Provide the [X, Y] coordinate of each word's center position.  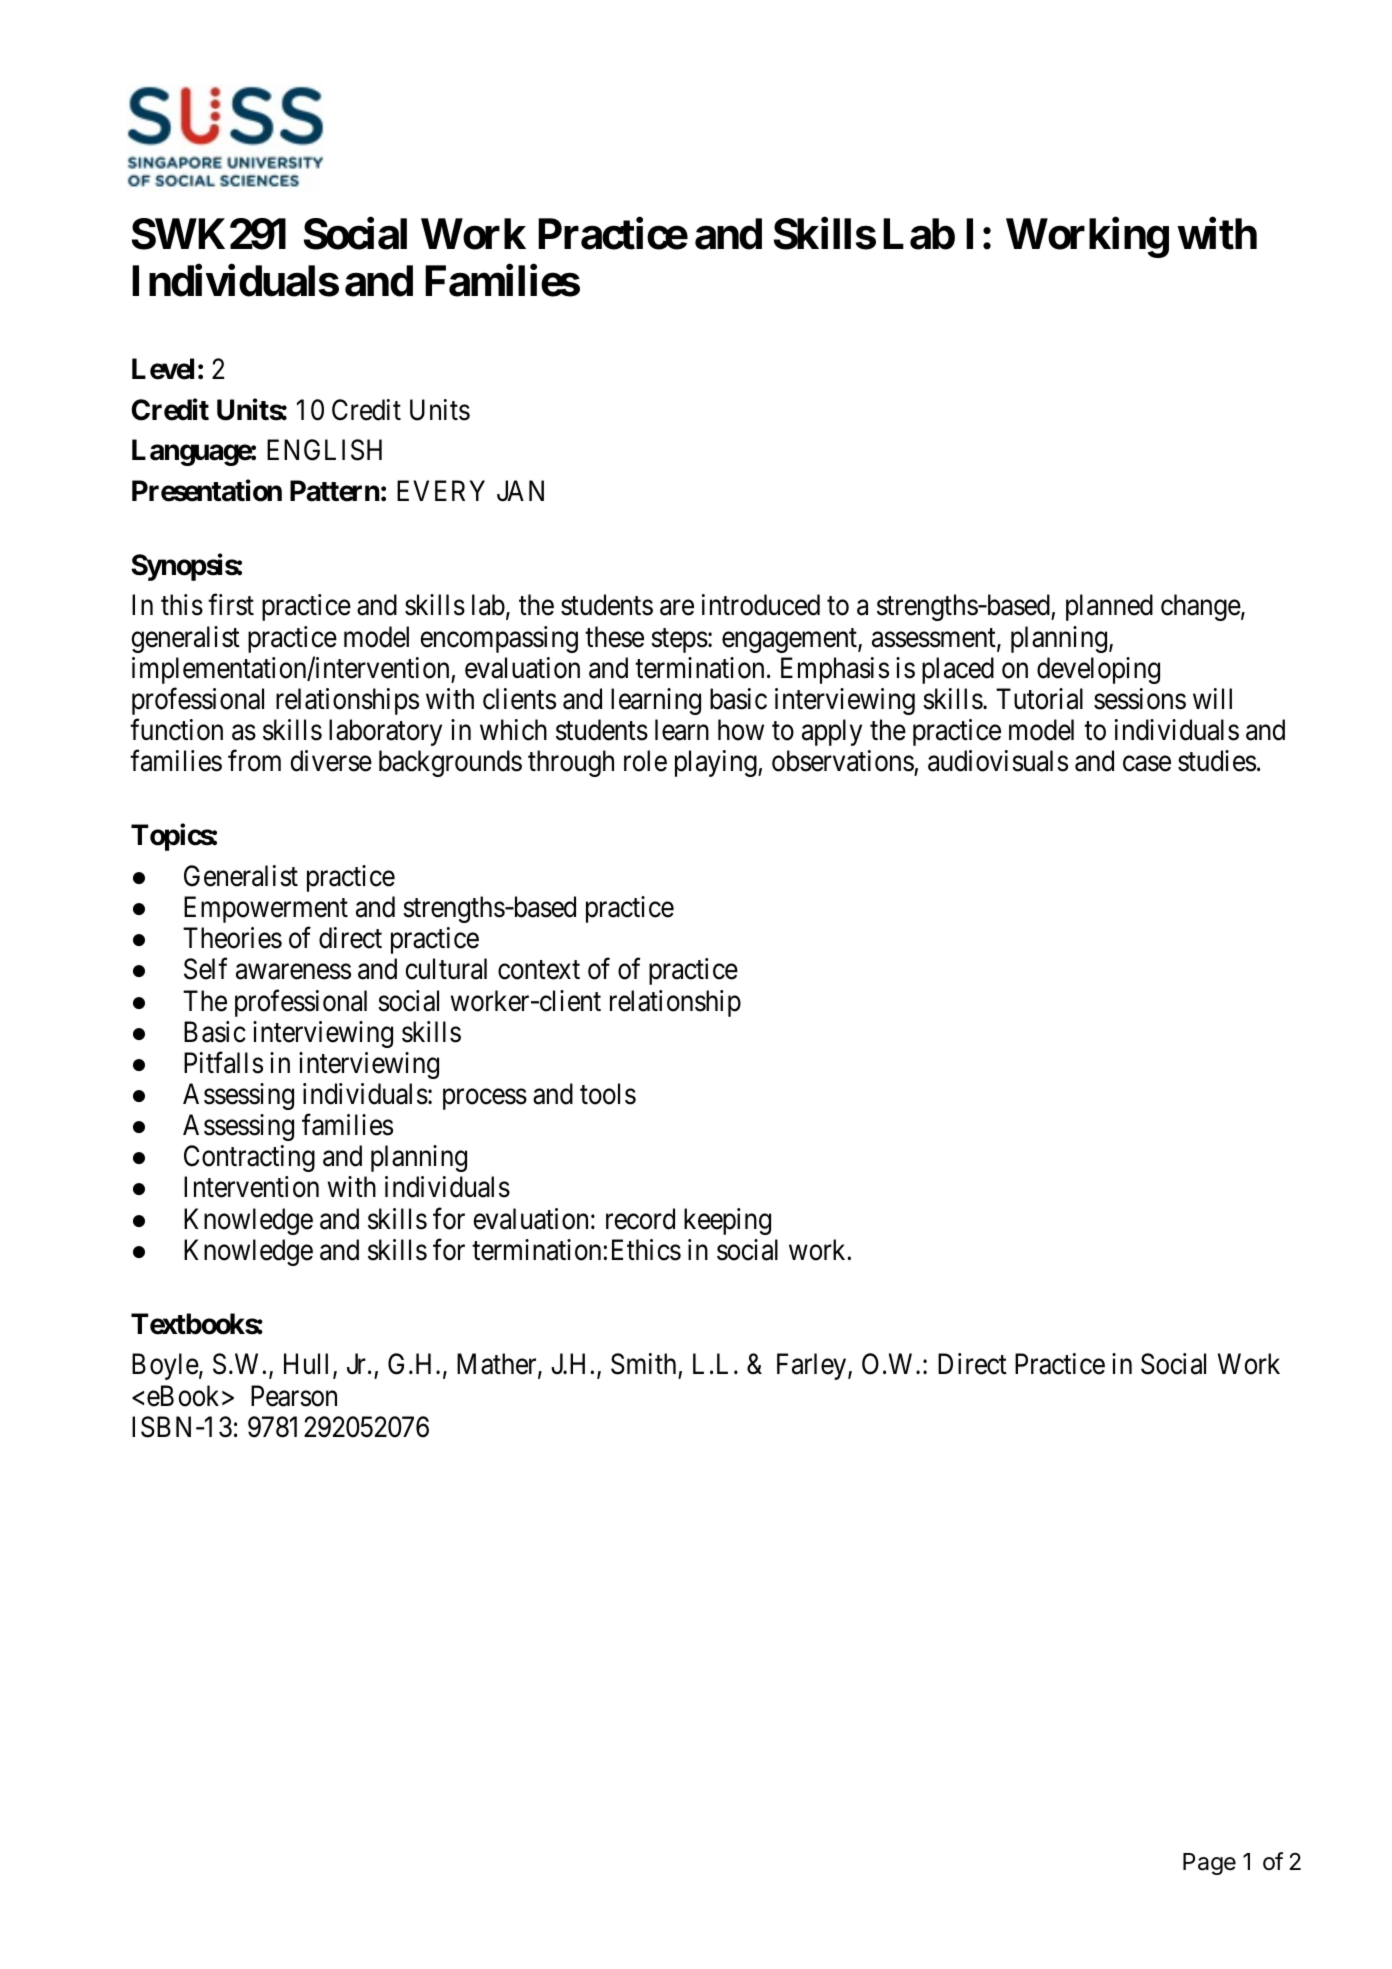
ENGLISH [324, 450]
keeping [727, 1221]
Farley [813, 1366]
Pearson [294, 1396]
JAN [520, 491]
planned [1109, 607]
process [485, 1099]
